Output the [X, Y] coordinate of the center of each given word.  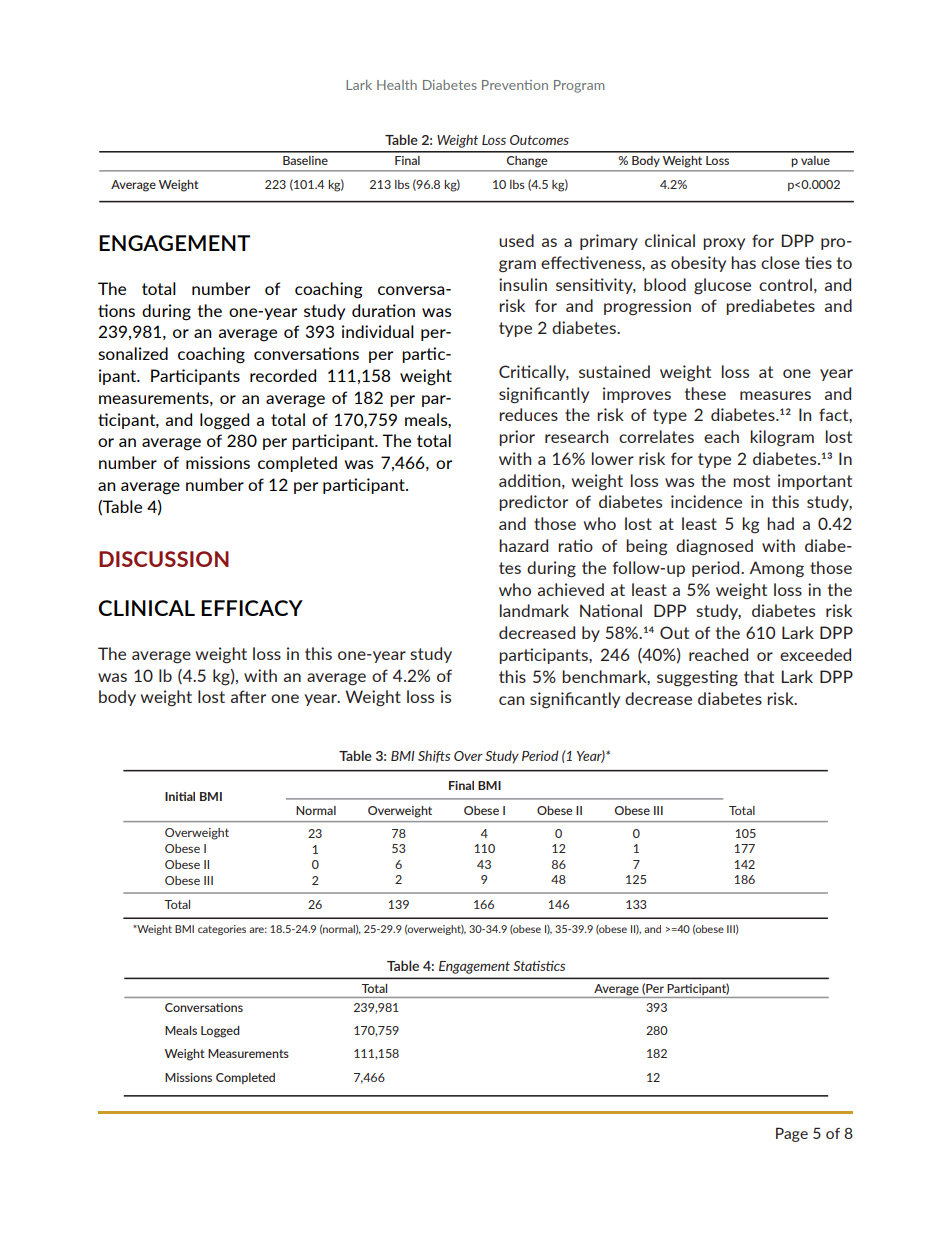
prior [517, 438]
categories [222, 930]
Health [397, 85]
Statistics [539, 966]
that [759, 676]
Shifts [434, 756]
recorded [283, 375]
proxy [724, 244]
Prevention [515, 85]
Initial [180, 796]
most [751, 481]
